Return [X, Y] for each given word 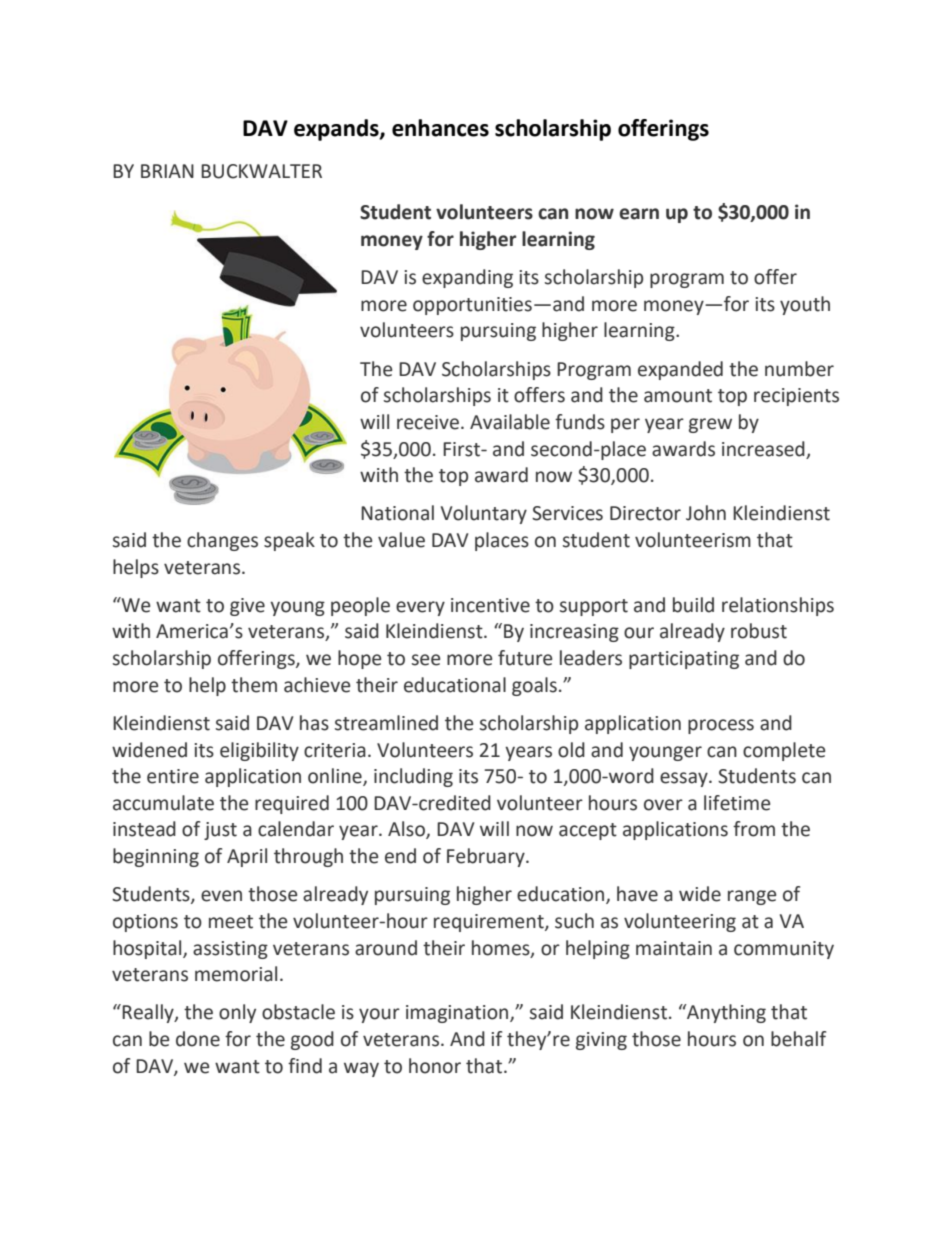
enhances [440, 128]
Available [510, 422]
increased [763, 449]
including [413, 777]
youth [805, 305]
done [198, 1039]
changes [222, 541]
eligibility [259, 751]
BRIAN [167, 171]
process [721, 726]
